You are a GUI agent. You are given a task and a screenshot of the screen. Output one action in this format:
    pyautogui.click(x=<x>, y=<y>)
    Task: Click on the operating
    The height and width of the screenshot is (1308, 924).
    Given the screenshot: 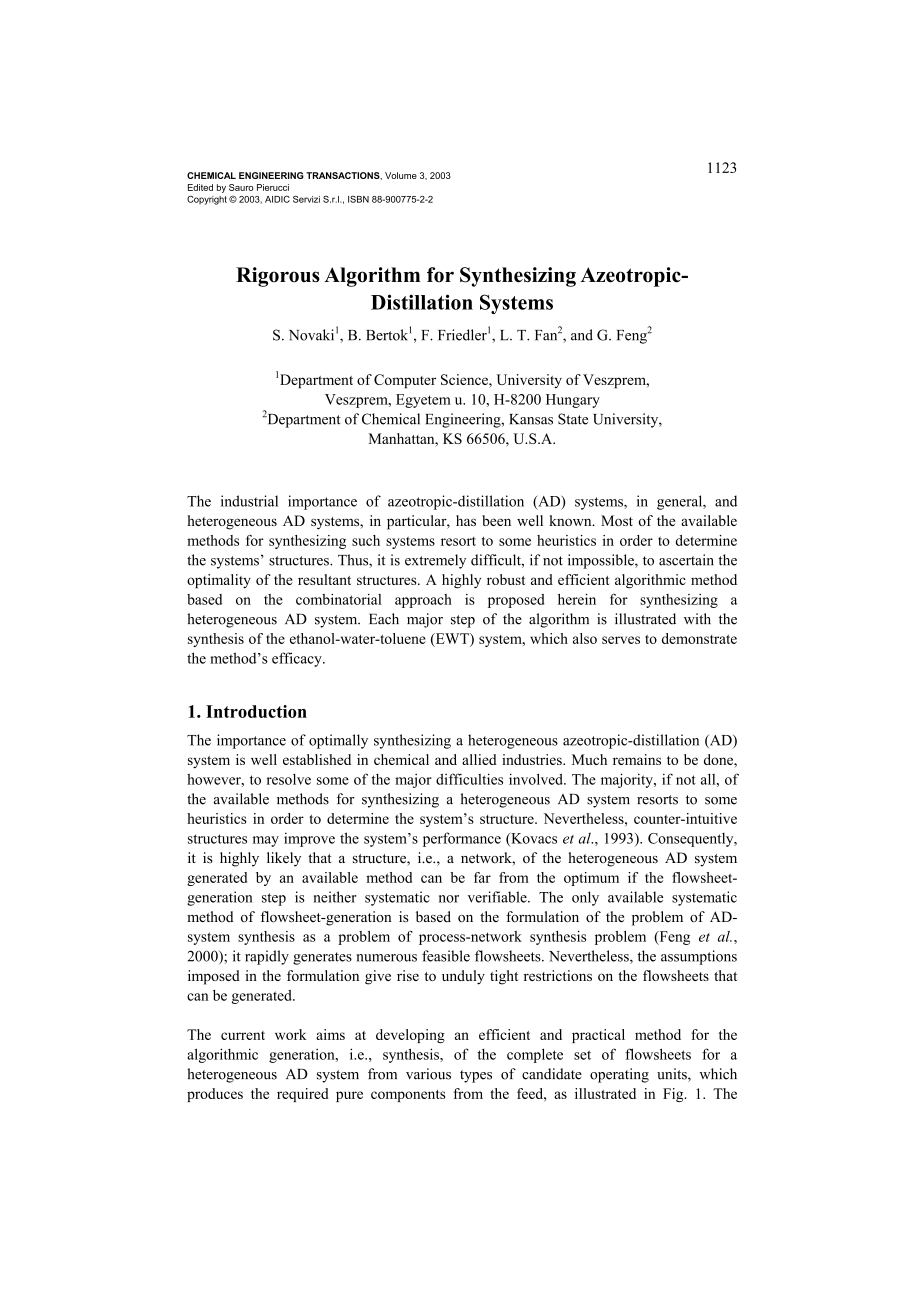 What is the action you would take?
    pyautogui.click(x=619, y=1075)
